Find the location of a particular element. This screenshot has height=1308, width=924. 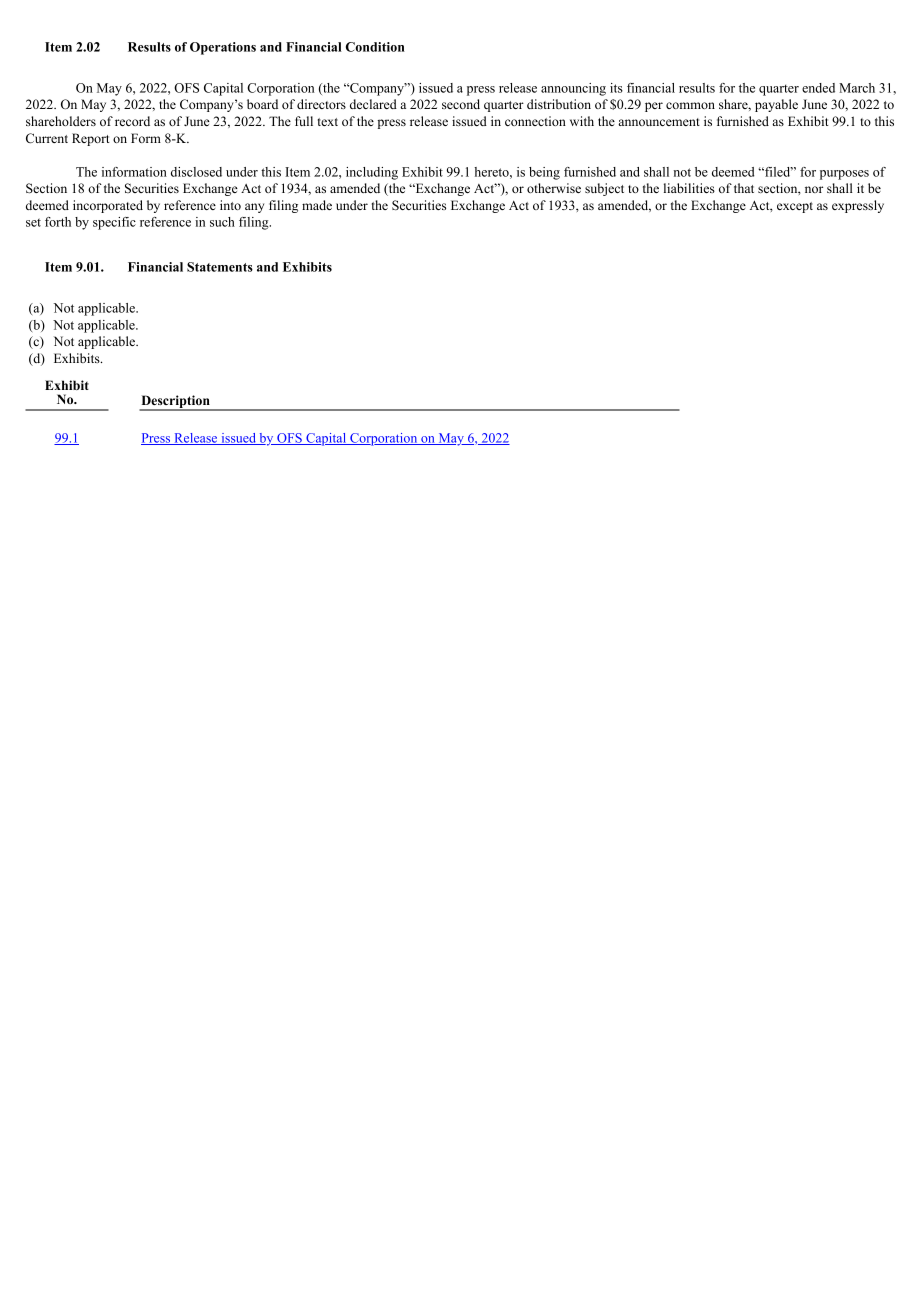

Description is located at coordinates (175, 403).
